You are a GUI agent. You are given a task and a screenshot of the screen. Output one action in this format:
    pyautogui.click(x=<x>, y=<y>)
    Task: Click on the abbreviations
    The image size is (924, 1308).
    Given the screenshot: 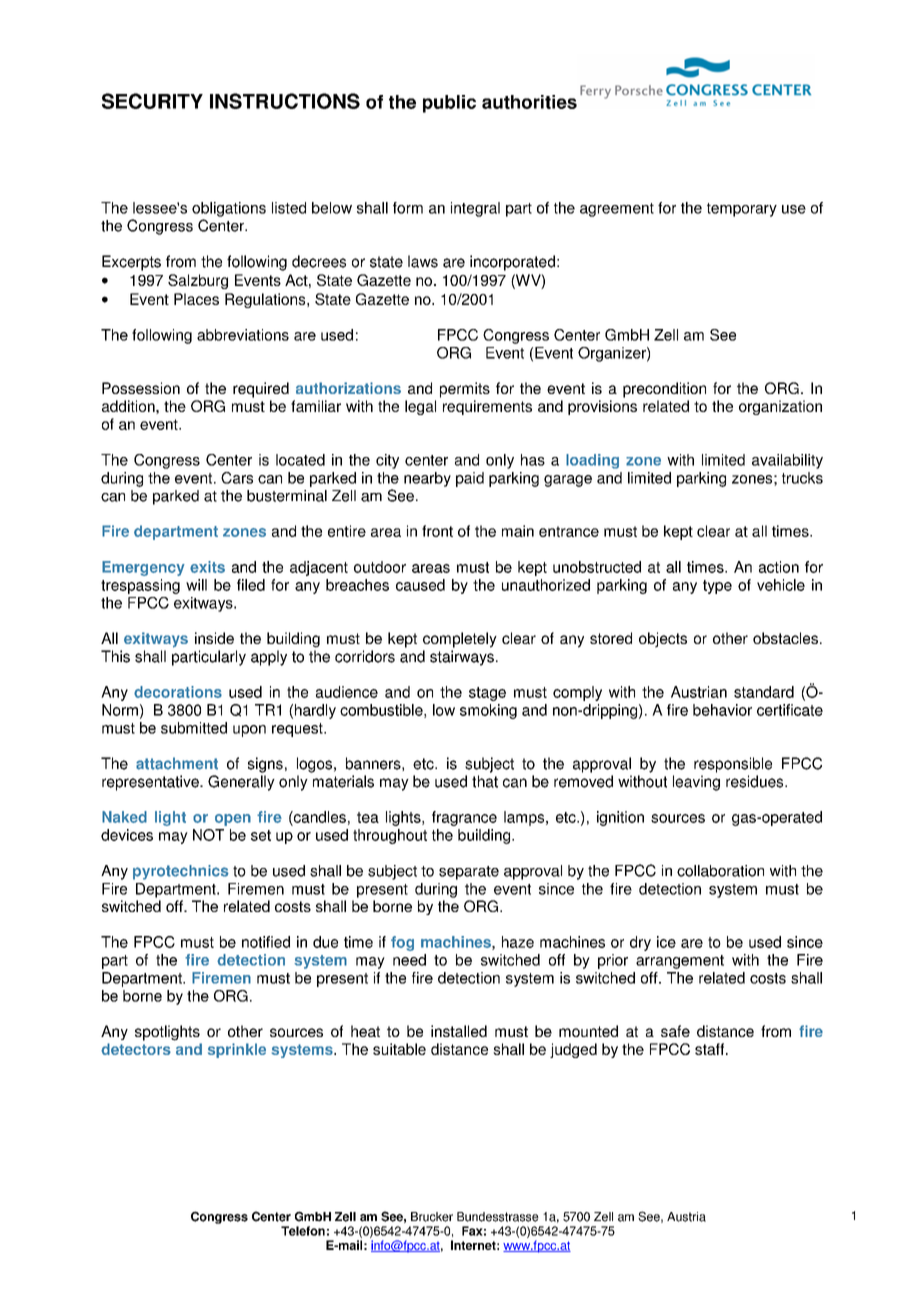 What is the action you would take?
    pyautogui.click(x=243, y=335)
